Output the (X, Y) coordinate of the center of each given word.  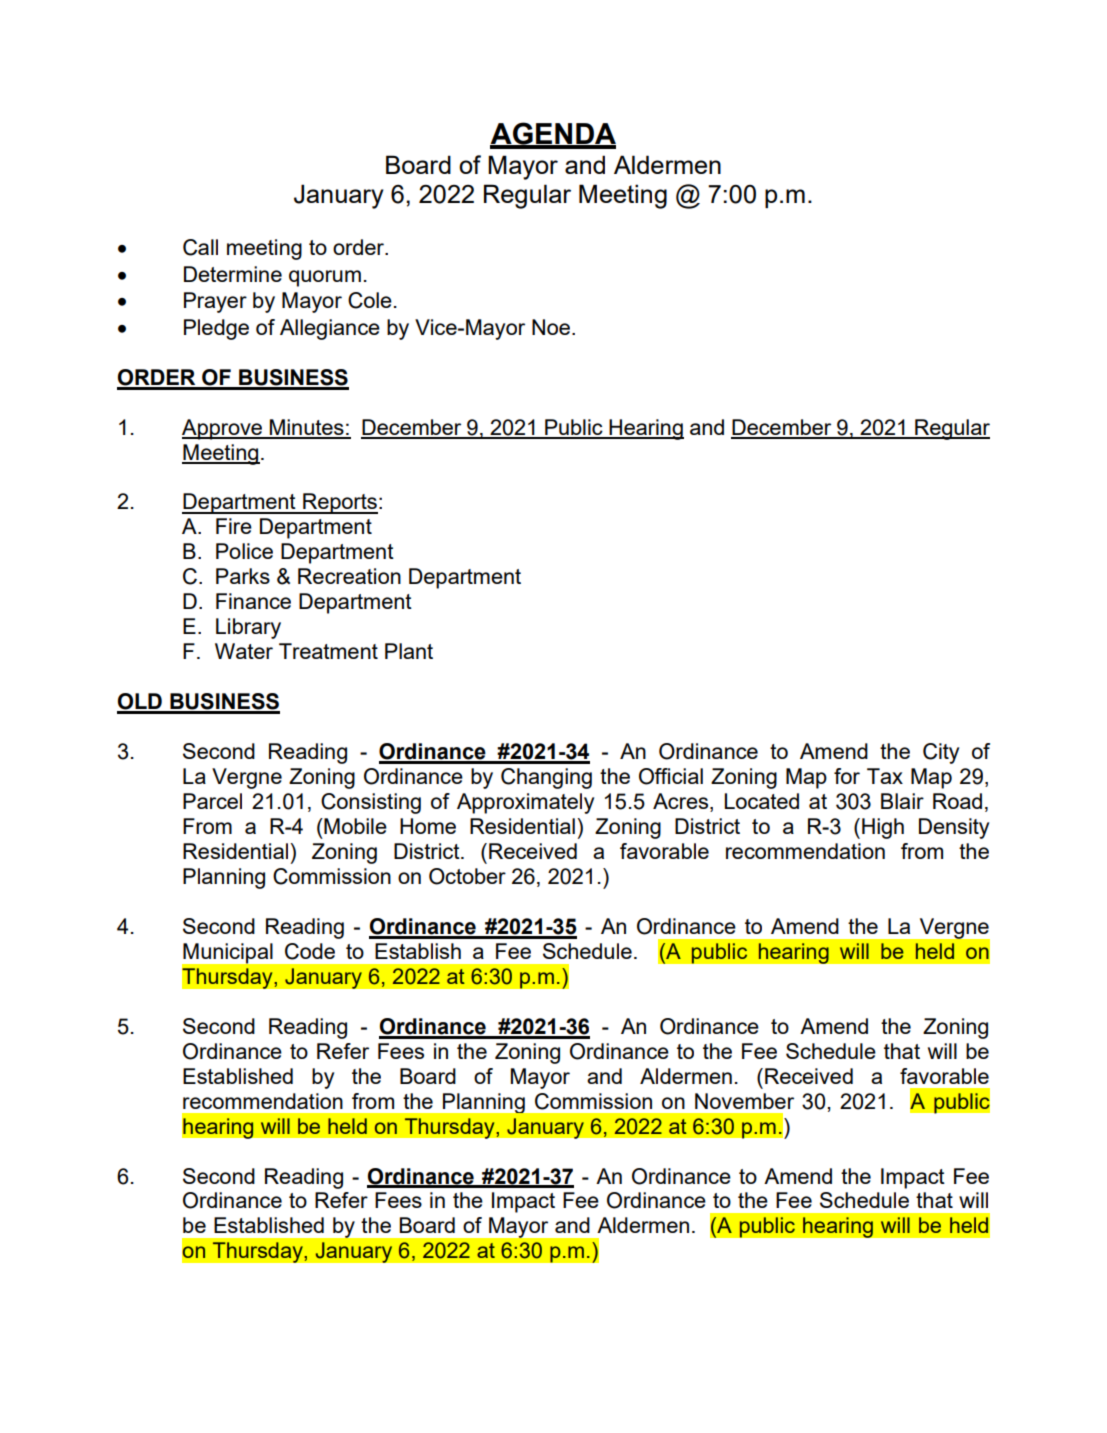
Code (310, 951)
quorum (325, 278)
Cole (370, 300)
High (883, 828)
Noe (552, 327)
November (744, 1101)
